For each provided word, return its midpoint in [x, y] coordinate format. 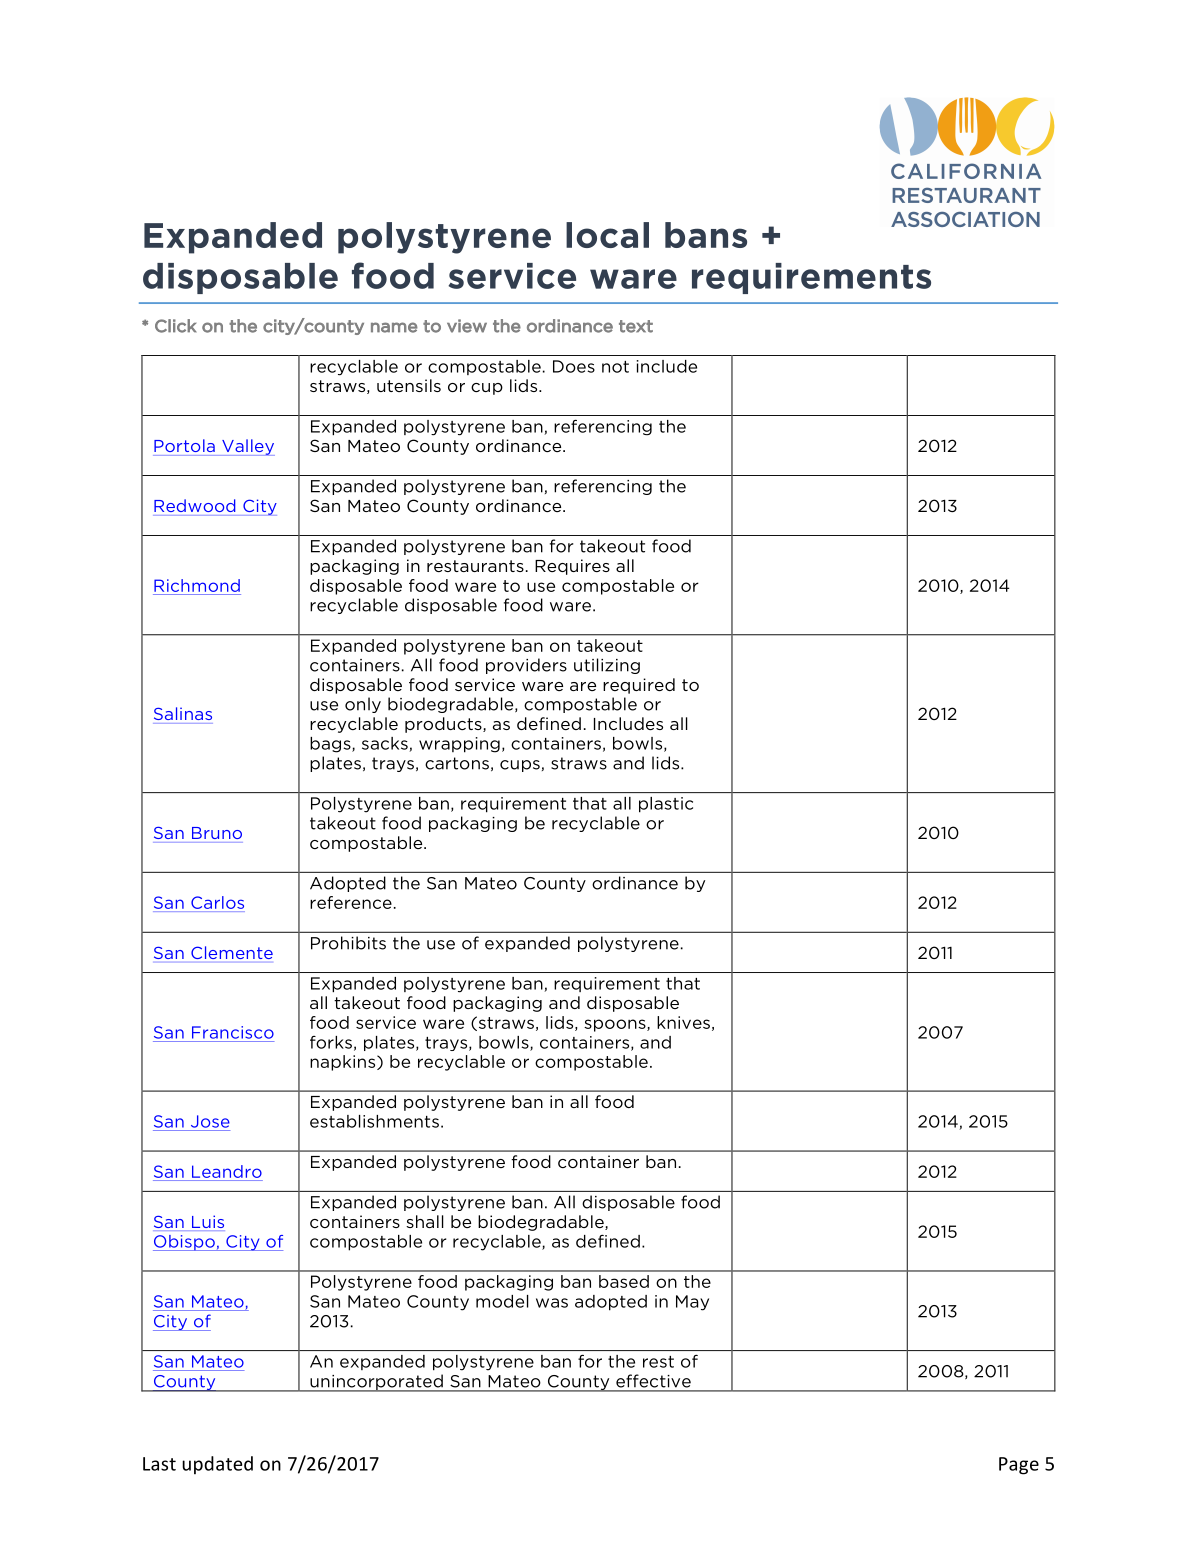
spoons [616, 1025]
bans [706, 235]
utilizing [607, 666]
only [363, 705]
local [607, 235]
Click [175, 326]
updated [217, 1465]
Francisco [233, 1032]
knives [683, 1022]
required [639, 686]
